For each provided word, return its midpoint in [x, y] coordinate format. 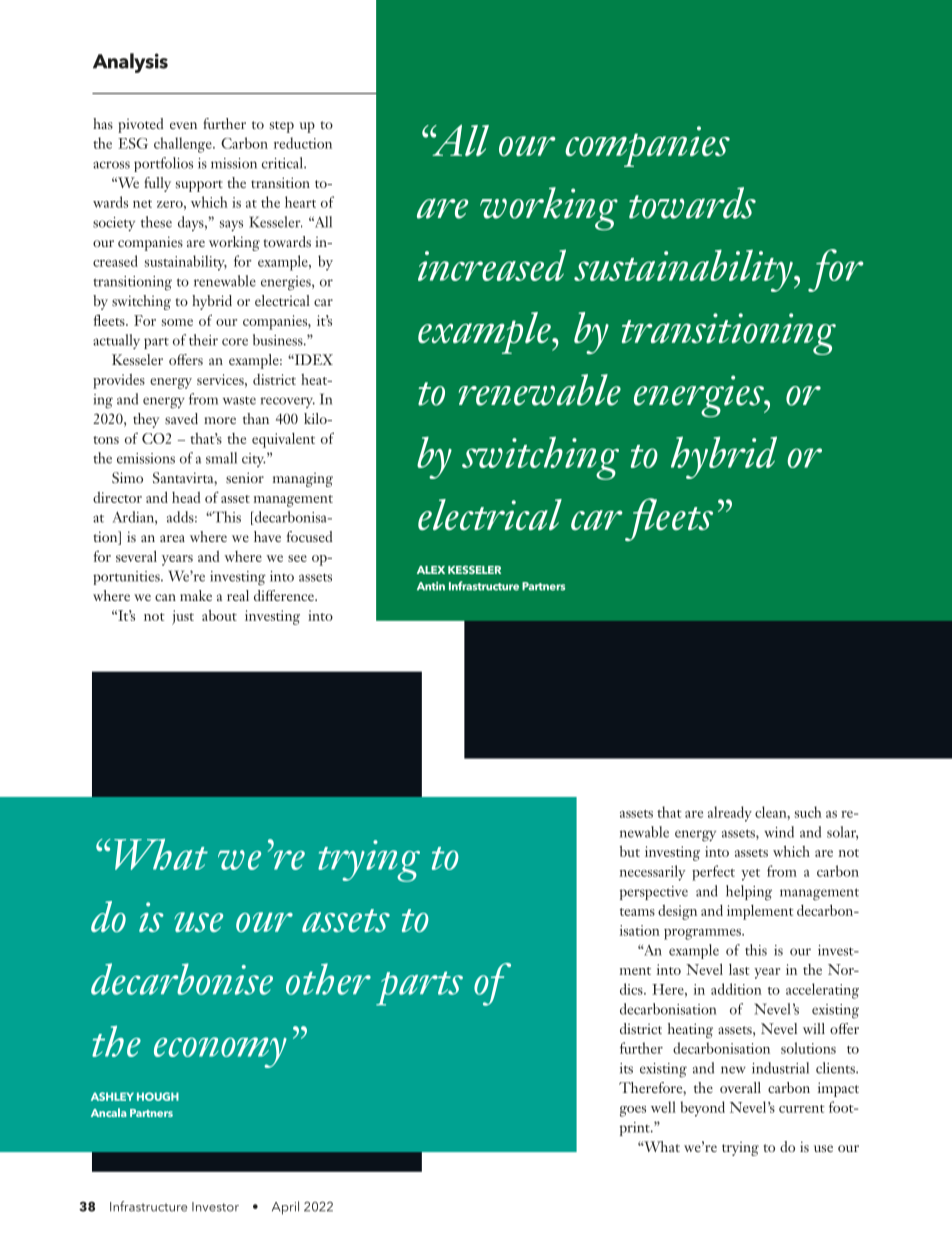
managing [303, 480]
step [282, 127]
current [802, 1109]
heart [300, 202]
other [328, 979]
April [285, 1208]
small [221, 458]
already [730, 814]
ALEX [431, 570]
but [630, 851]
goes [633, 1111]
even [183, 125]
